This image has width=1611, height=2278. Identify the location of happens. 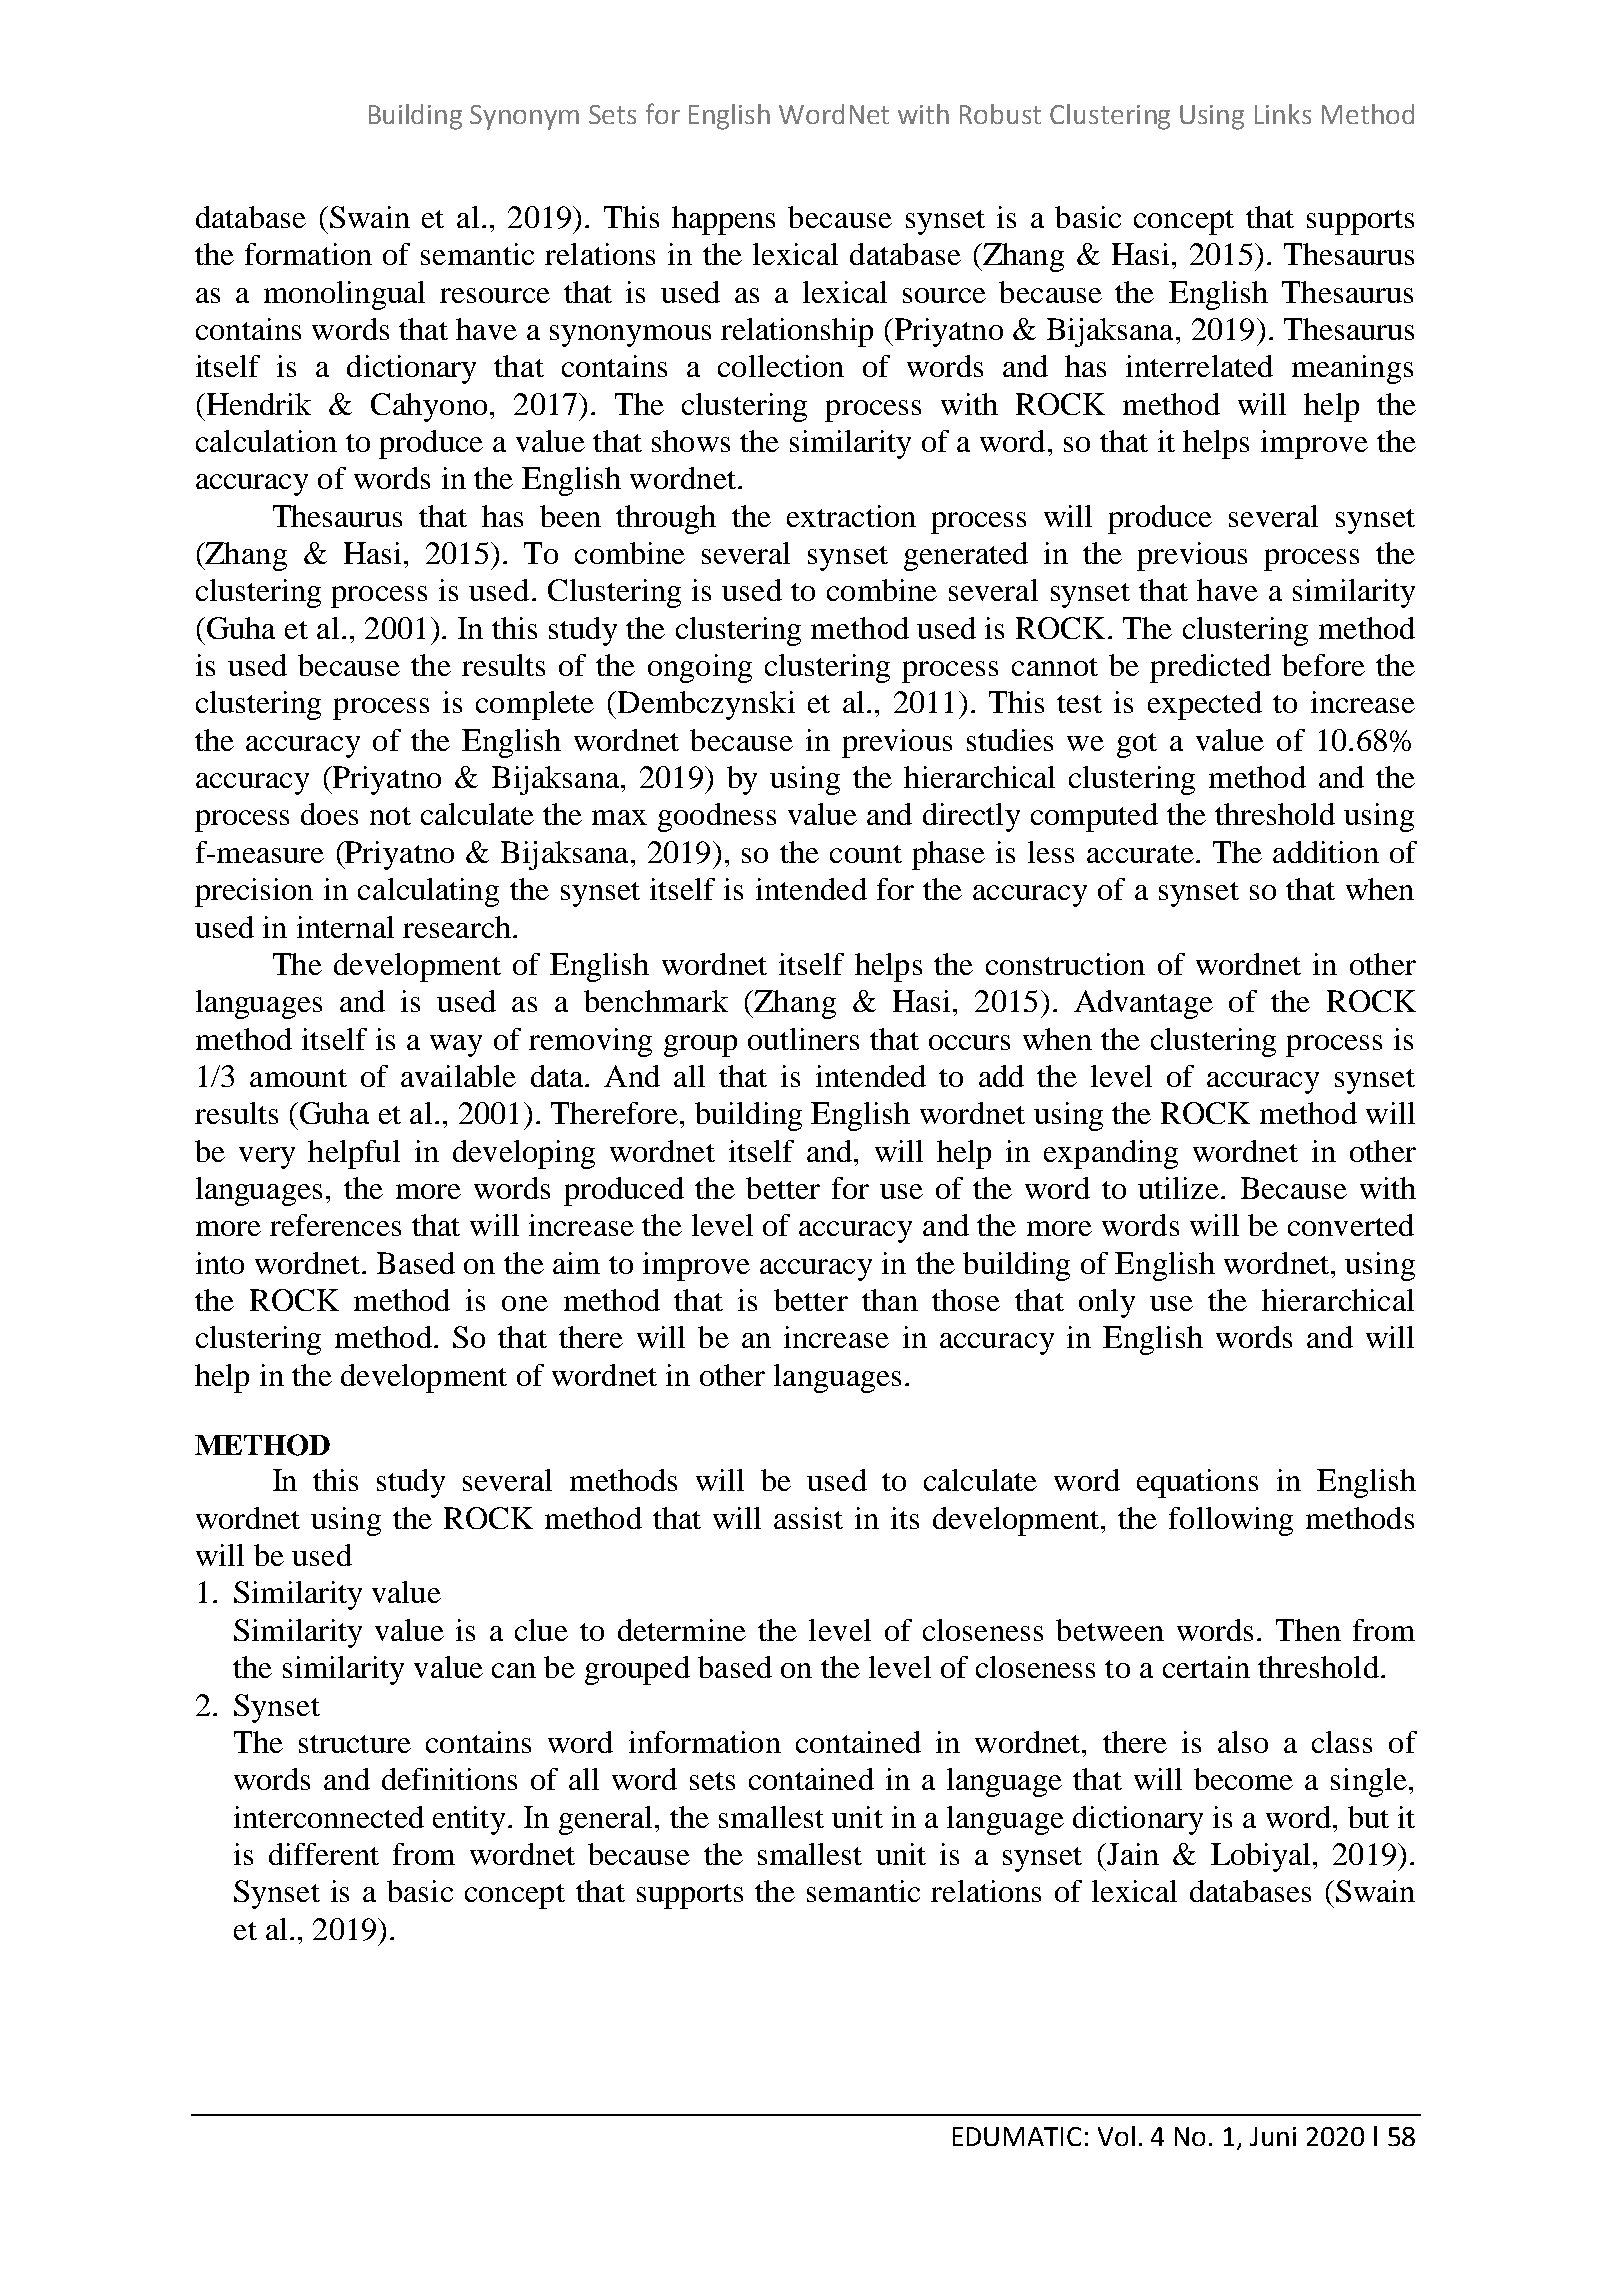
(723, 220).
